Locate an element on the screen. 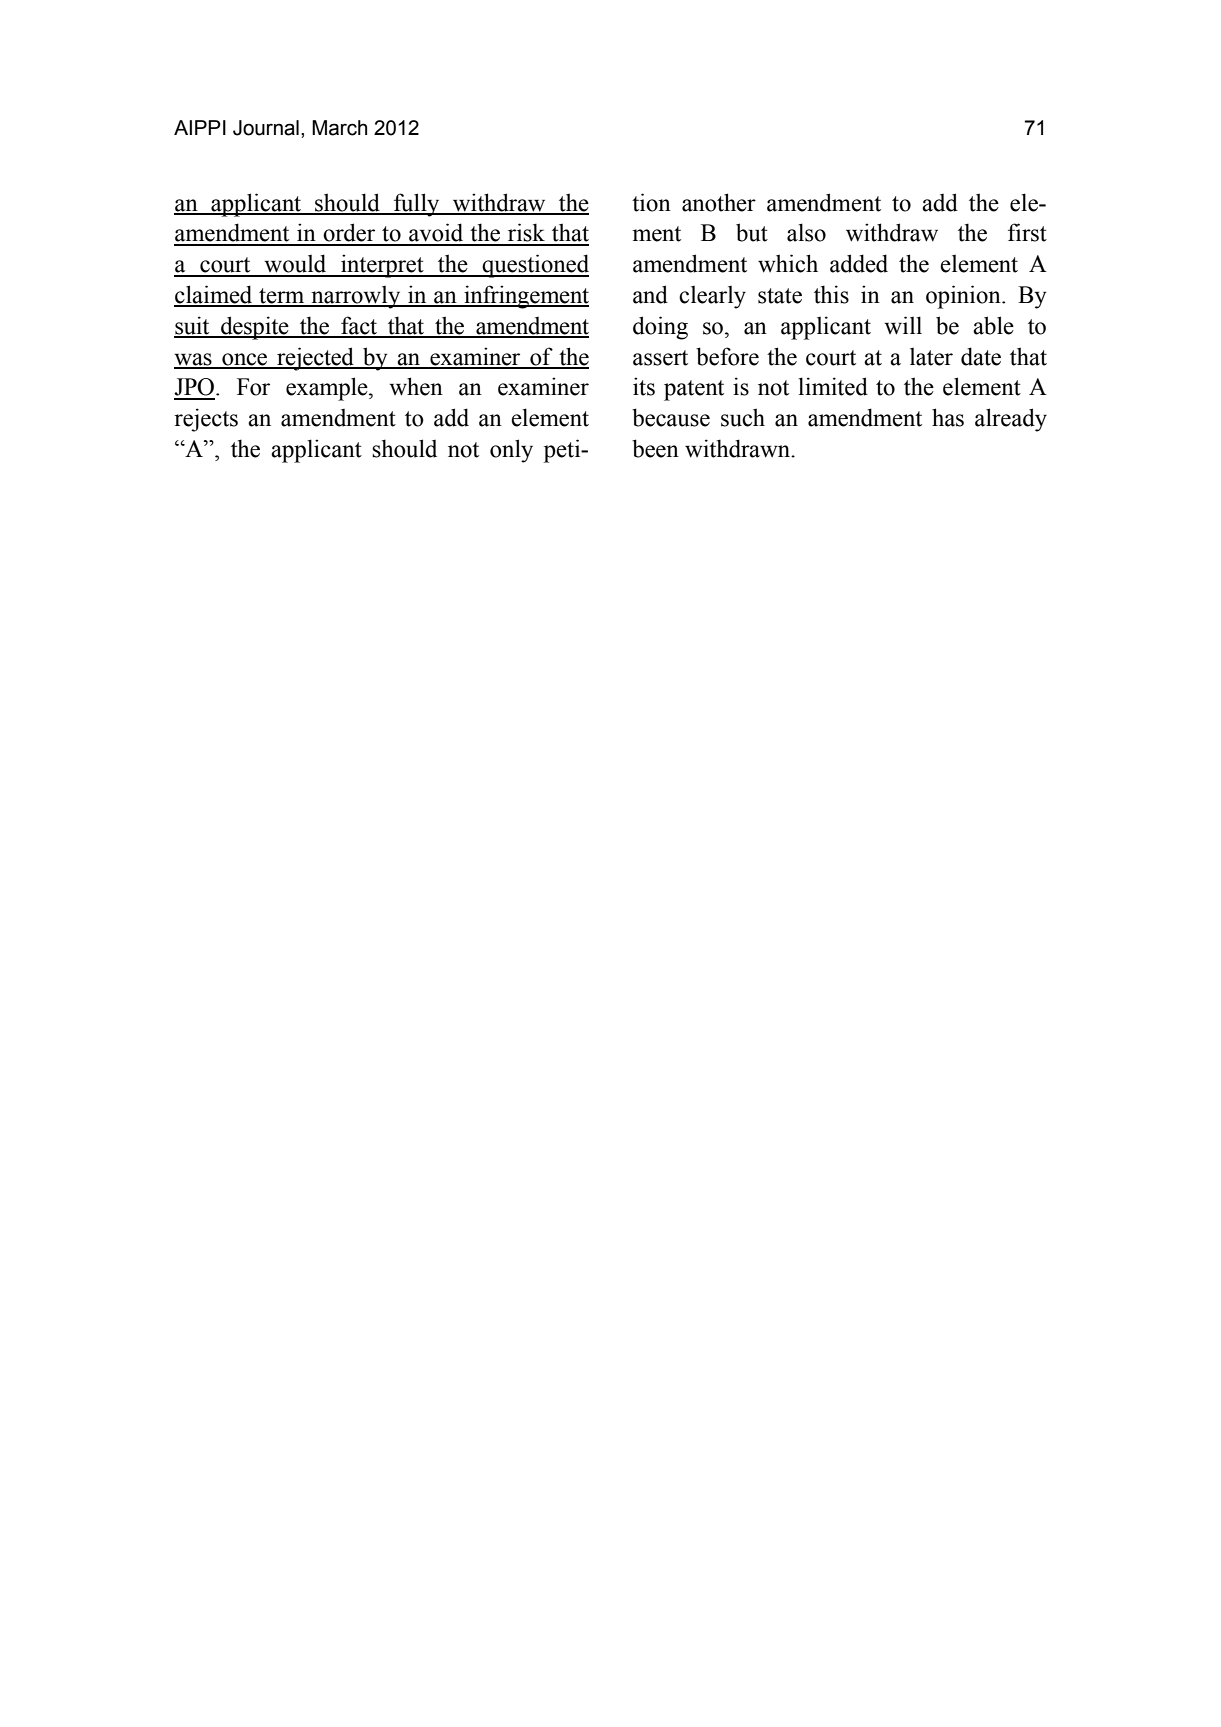 The width and height of the screenshot is (1221, 1727). and is located at coordinates (650, 294).
